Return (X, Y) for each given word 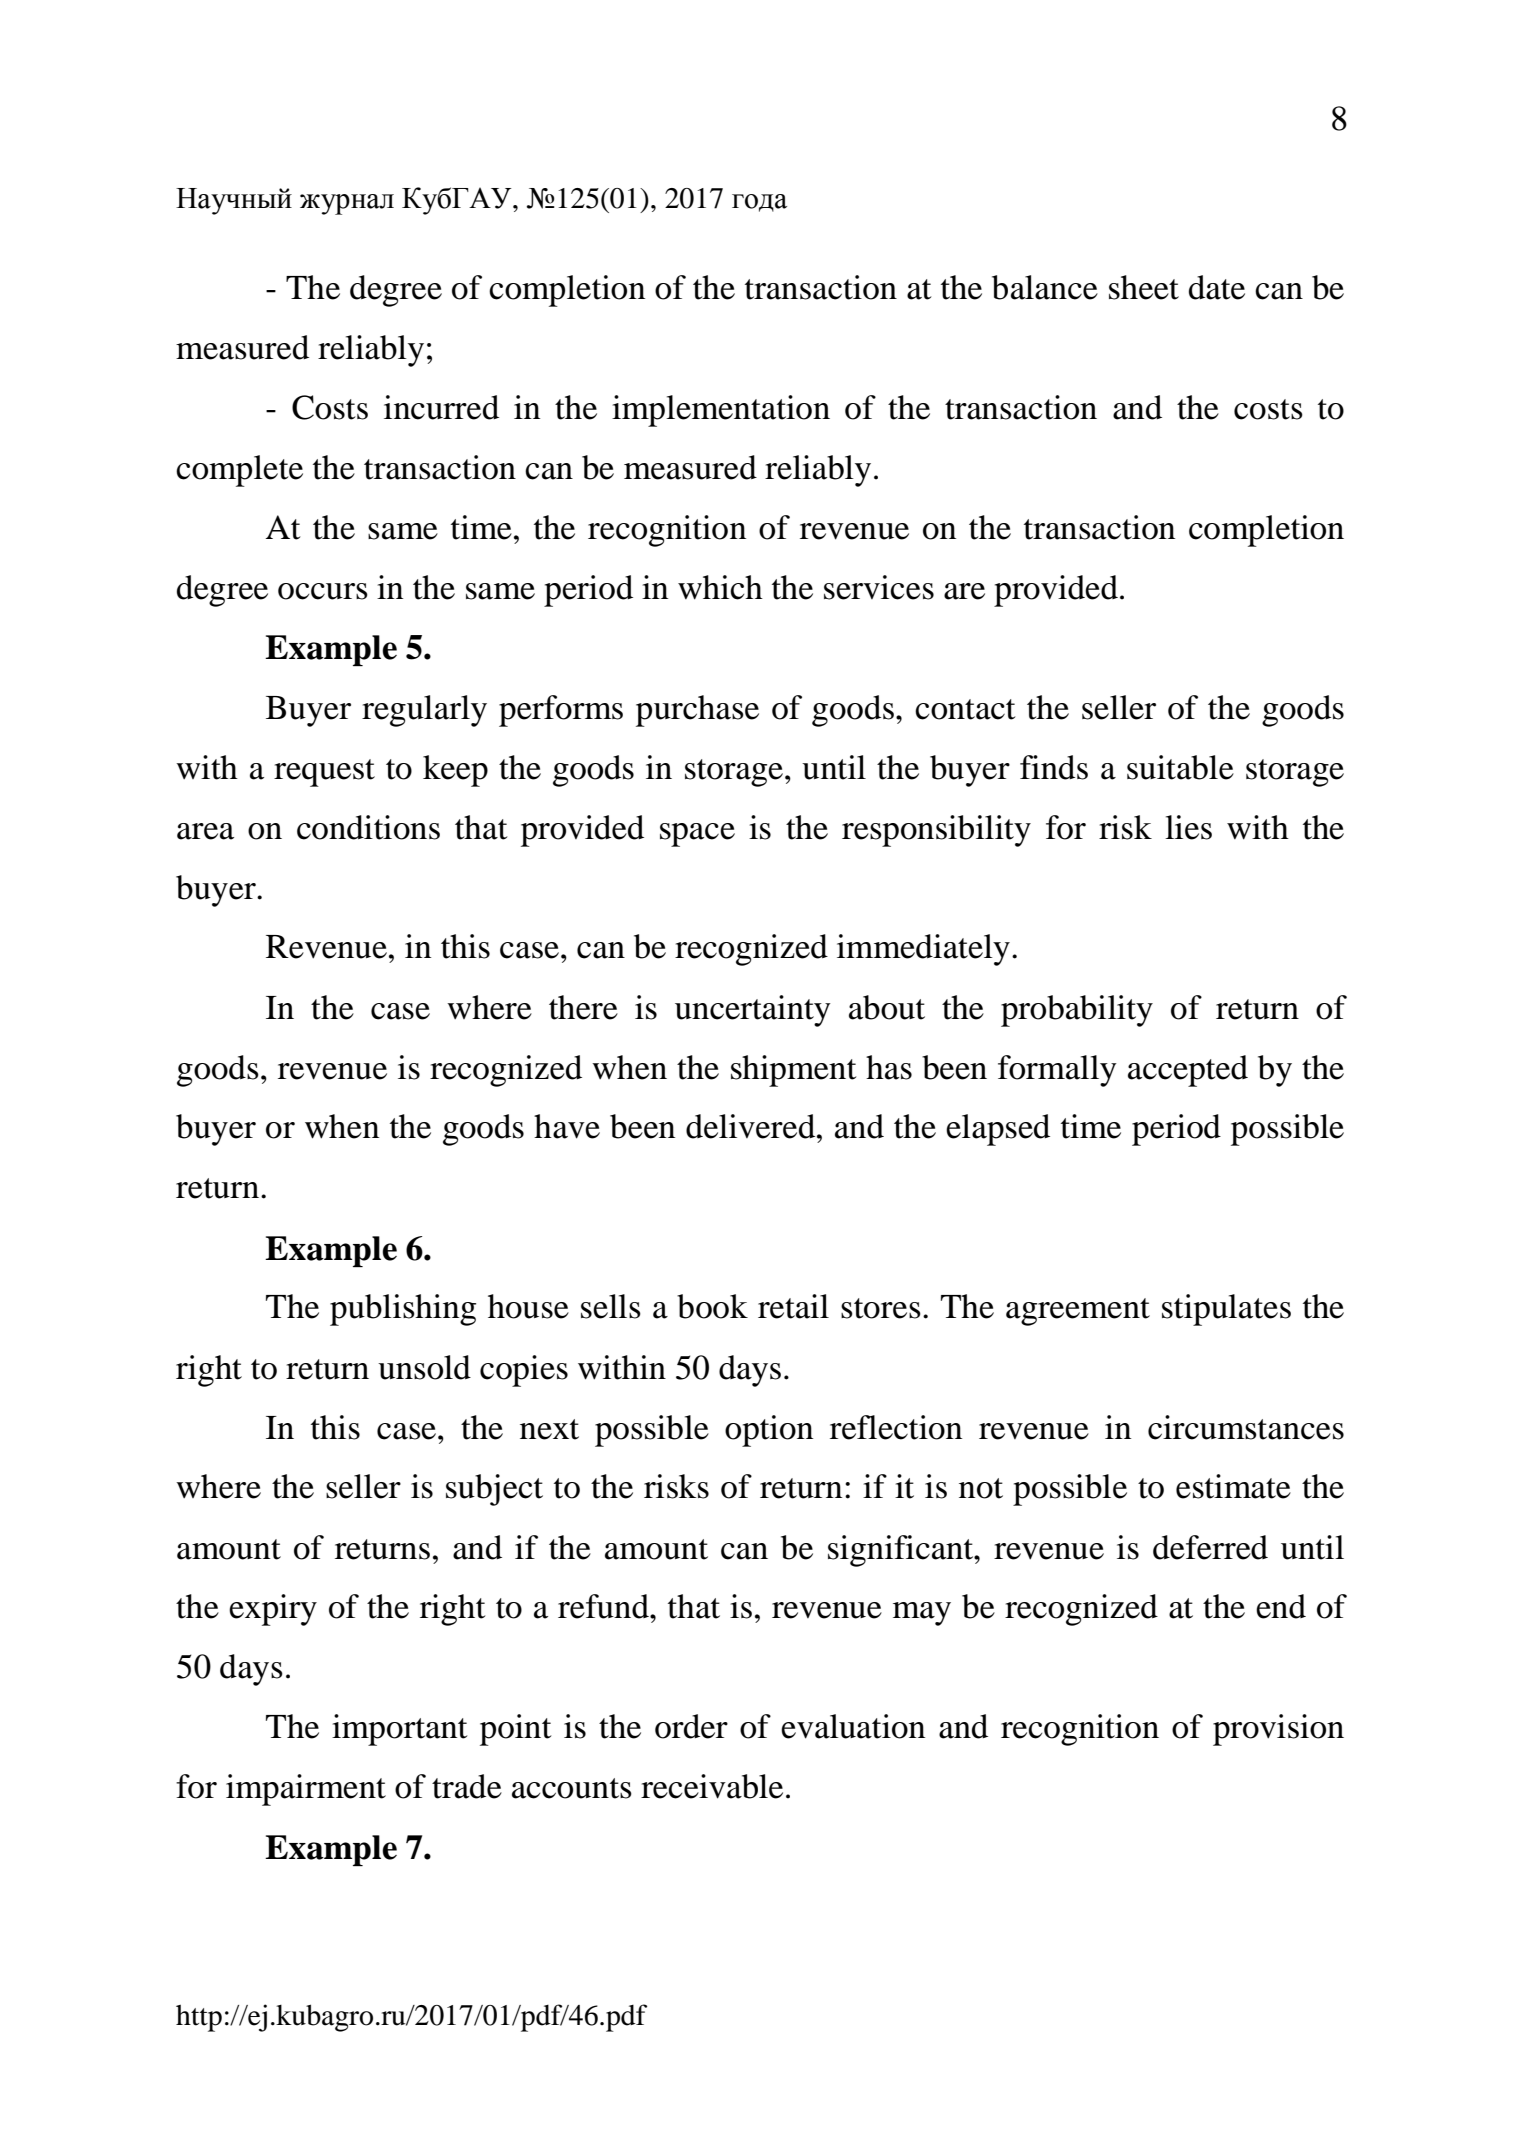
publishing (403, 1310)
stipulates (1226, 1310)
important (400, 1730)
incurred (441, 407)
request (324, 773)
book (712, 1306)
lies (1188, 827)
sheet (1144, 287)
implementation (721, 411)
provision (1278, 1730)
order (691, 1726)
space (697, 835)
